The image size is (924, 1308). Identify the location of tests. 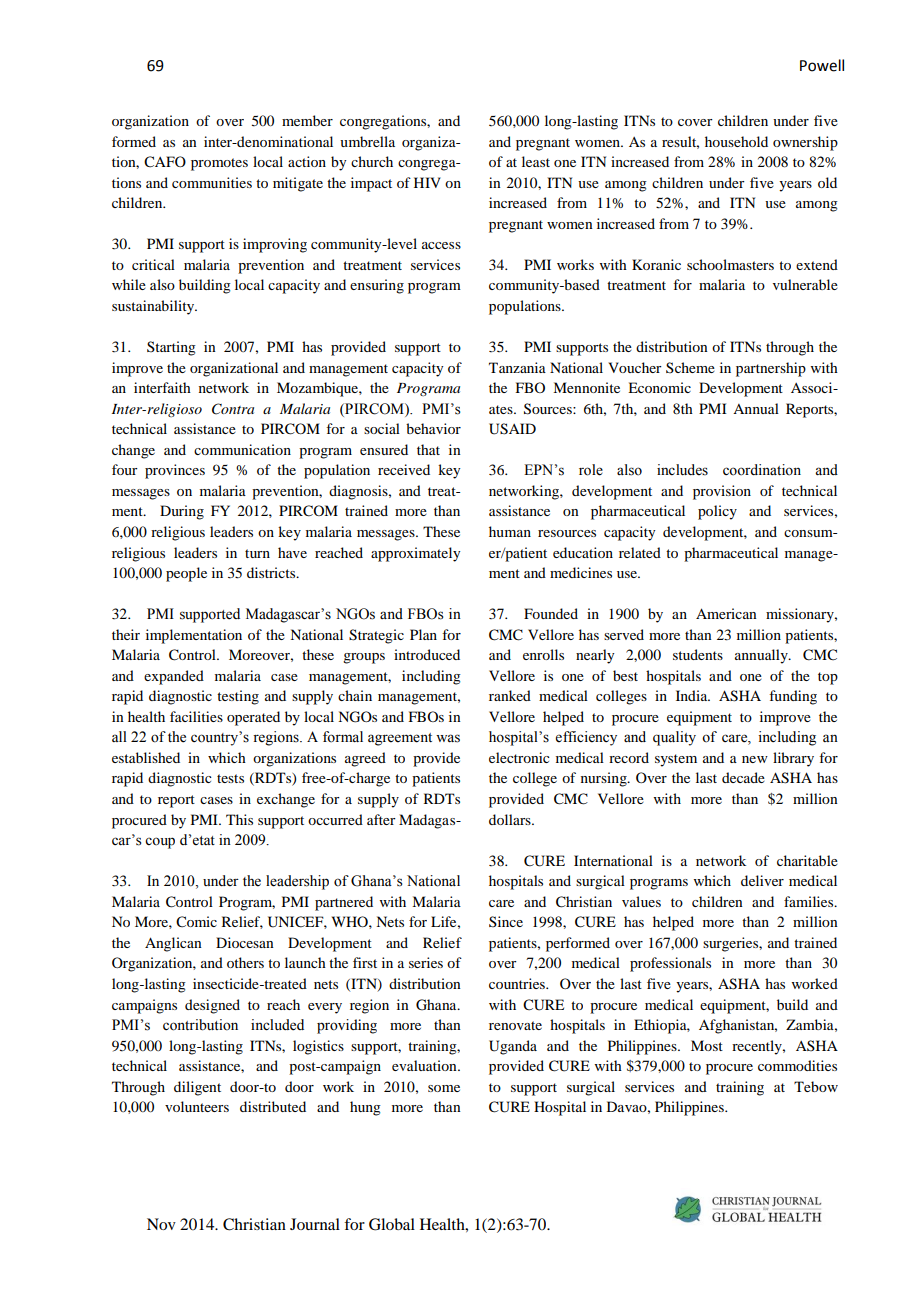
(230, 778).
